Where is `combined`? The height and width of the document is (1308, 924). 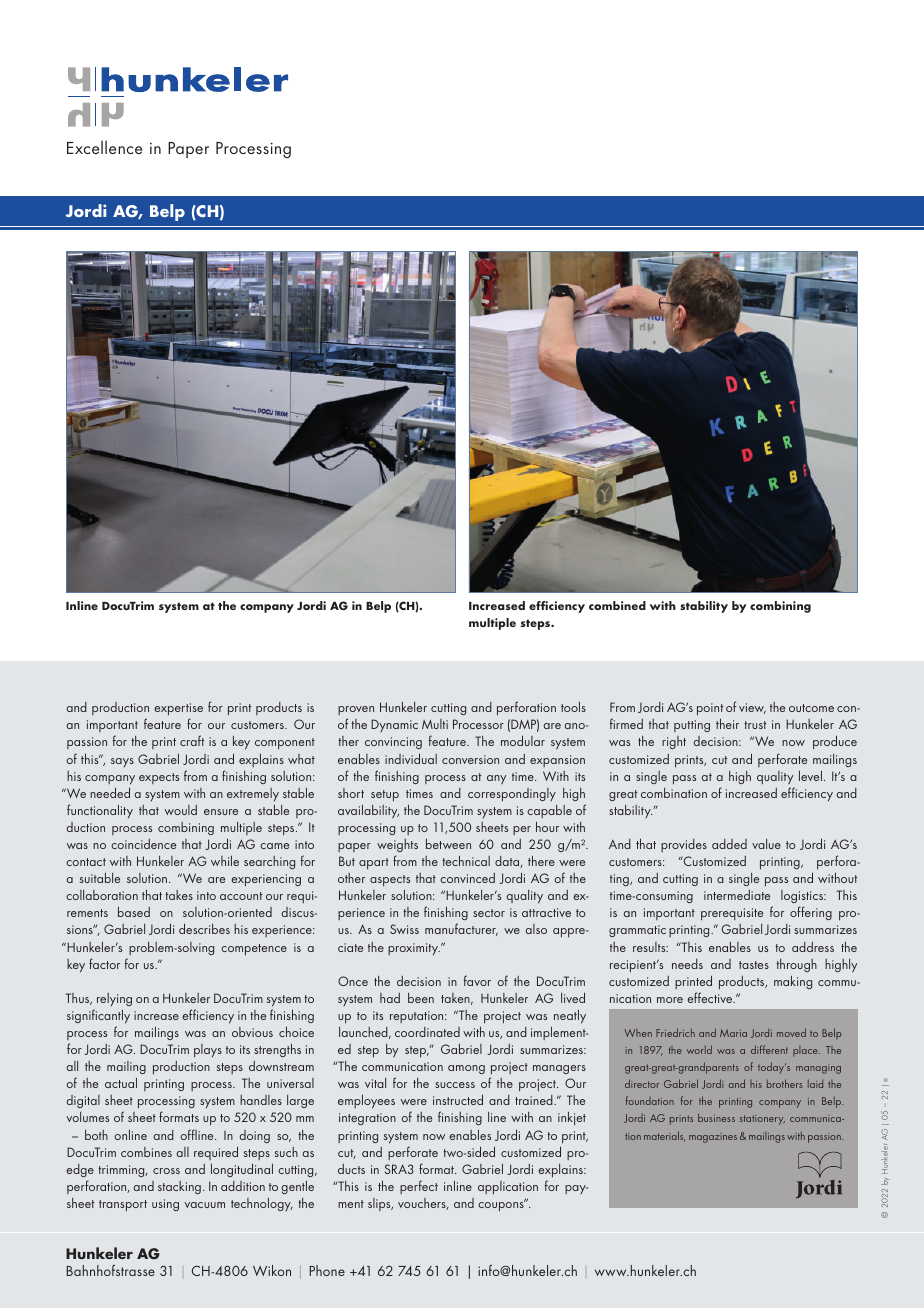 combined is located at coordinates (617, 605).
